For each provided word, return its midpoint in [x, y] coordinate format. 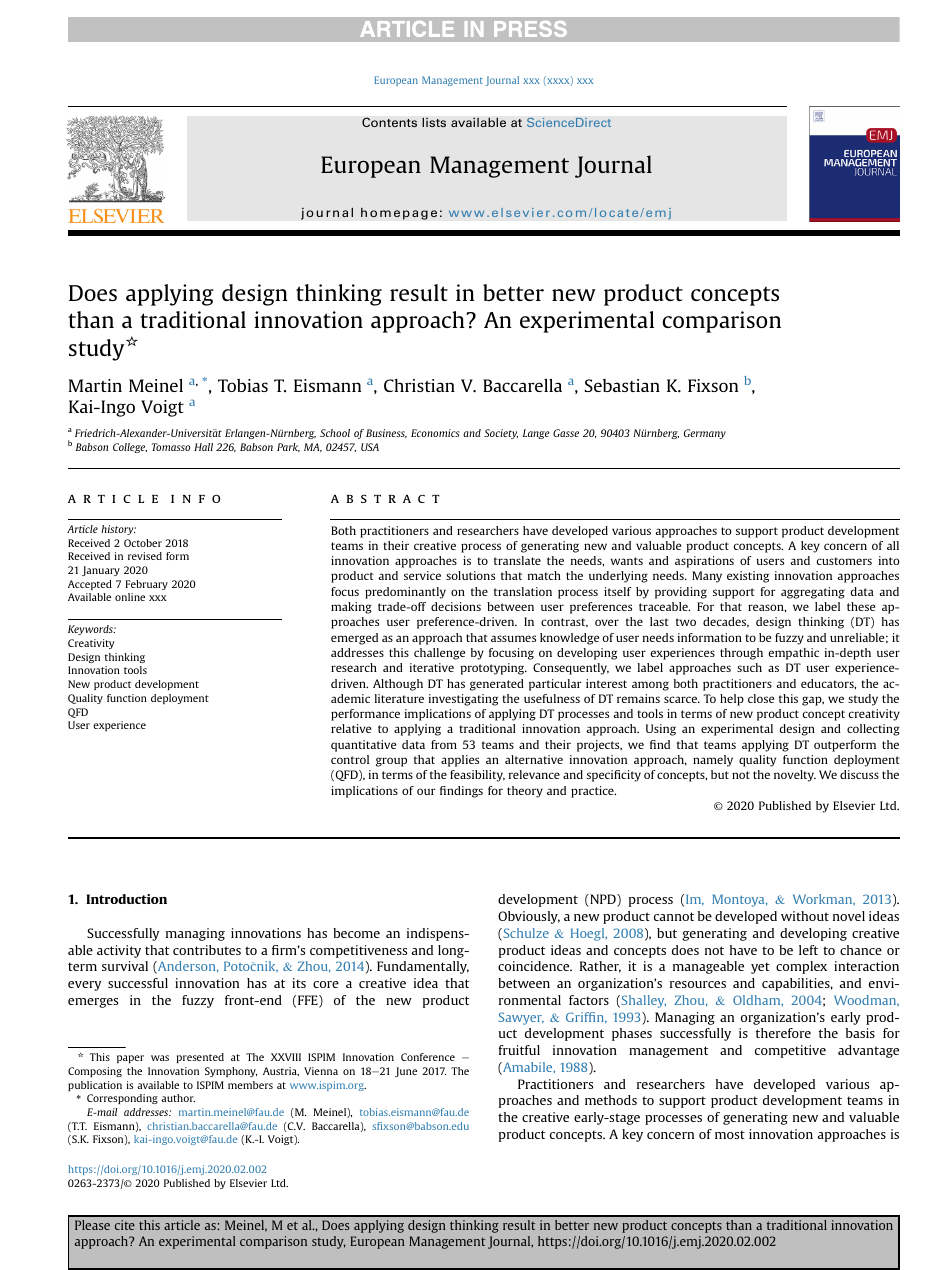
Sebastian [622, 385]
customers [844, 561]
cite [125, 1225]
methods [611, 1100]
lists [434, 122]
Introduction [126, 899]
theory [525, 792]
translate [517, 560]
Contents [389, 122]
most [730, 1134]
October [143, 543]
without [805, 916]
